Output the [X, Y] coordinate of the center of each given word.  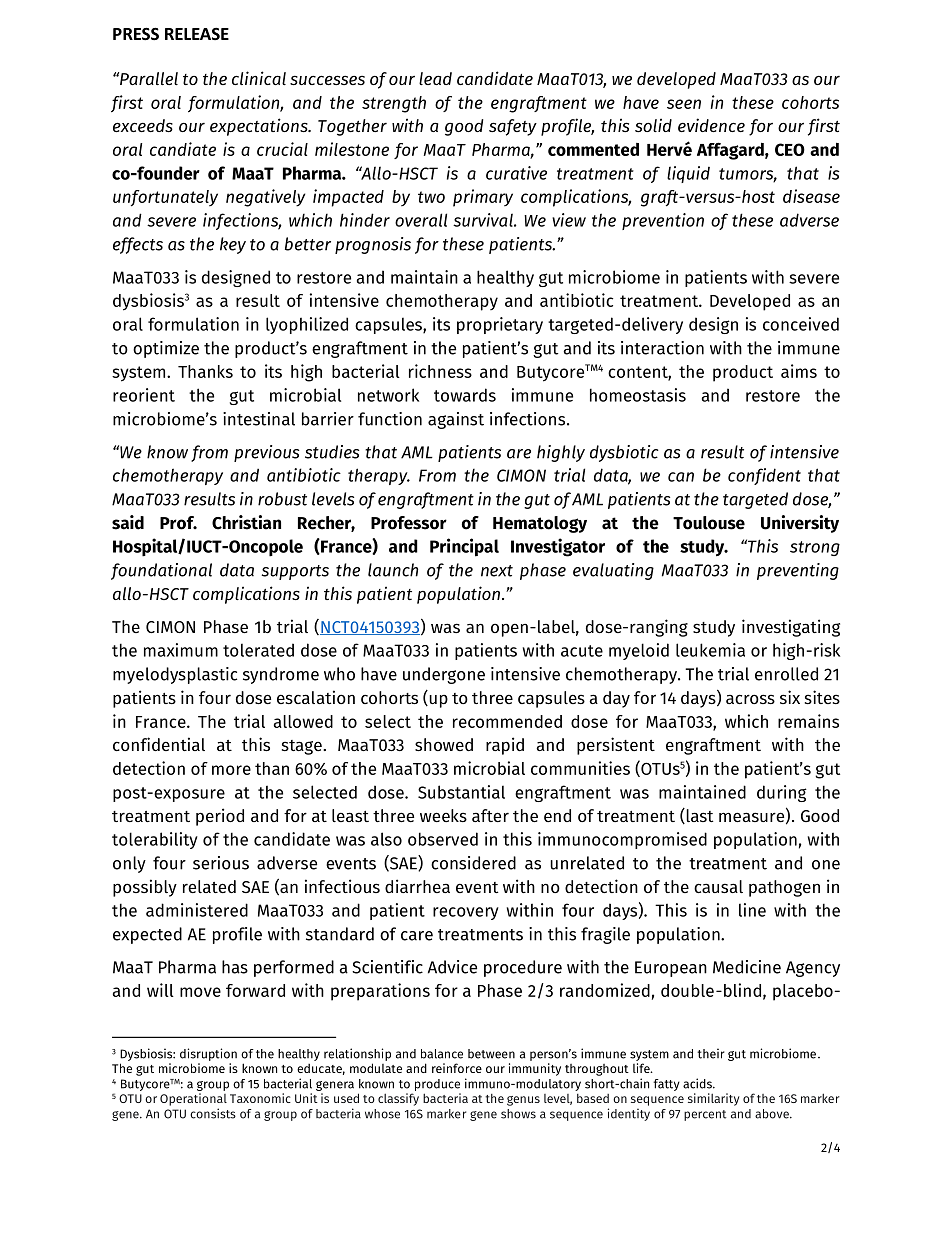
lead [435, 78]
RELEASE [197, 34]
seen [684, 104]
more [231, 770]
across [750, 699]
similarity [714, 1099]
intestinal [259, 419]
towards [465, 395]
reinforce [457, 1068]
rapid [505, 746]
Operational [193, 1099]
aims [799, 371]
